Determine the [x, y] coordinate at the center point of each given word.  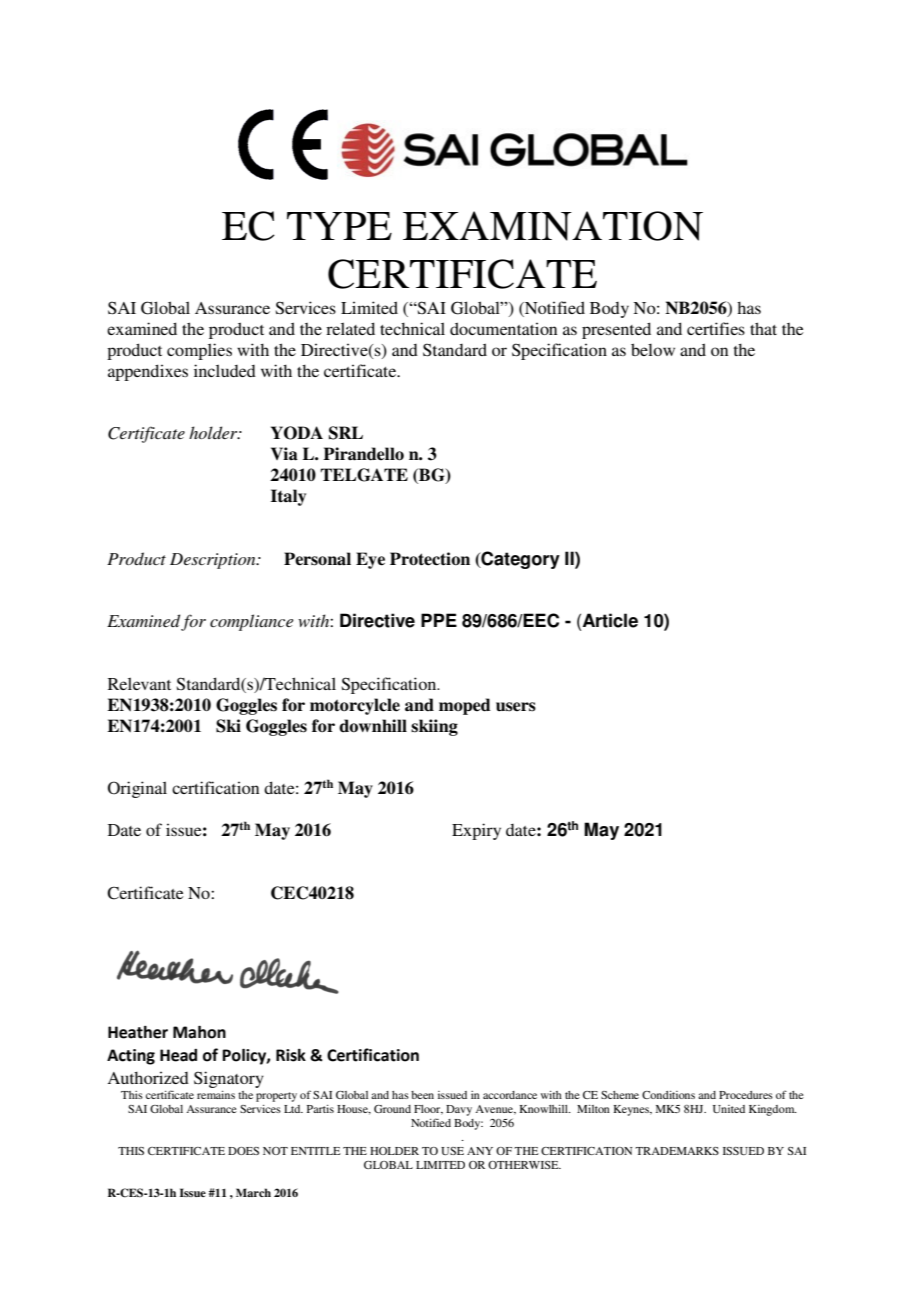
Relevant [139, 683]
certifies [716, 328]
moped [465, 706]
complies [199, 351]
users [516, 707]
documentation [503, 328]
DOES [243, 1151]
